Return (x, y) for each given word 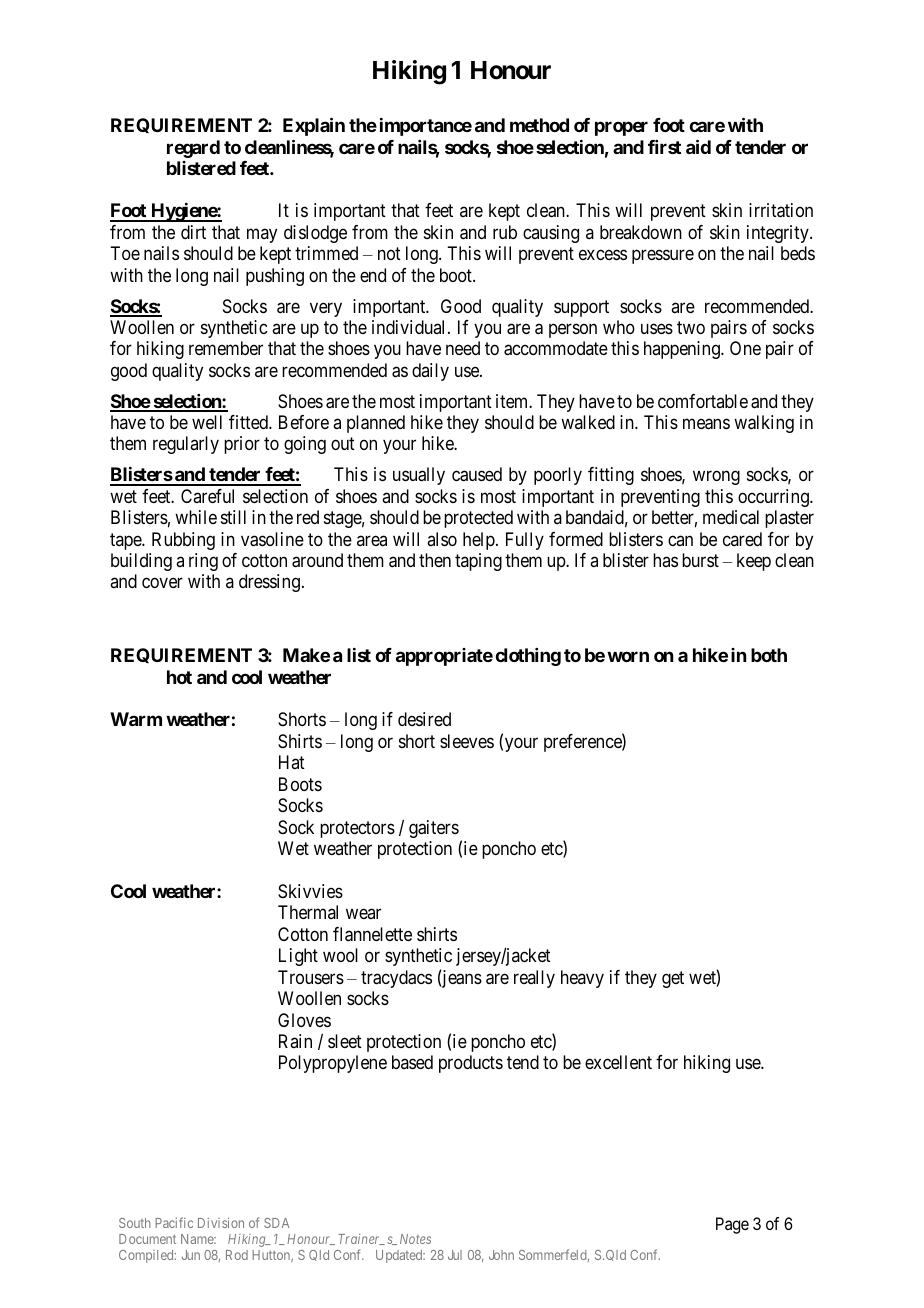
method (539, 125)
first (664, 147)
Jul (455, 1255)
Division (221, 1222)
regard (193, 149)
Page (732, 1225)
